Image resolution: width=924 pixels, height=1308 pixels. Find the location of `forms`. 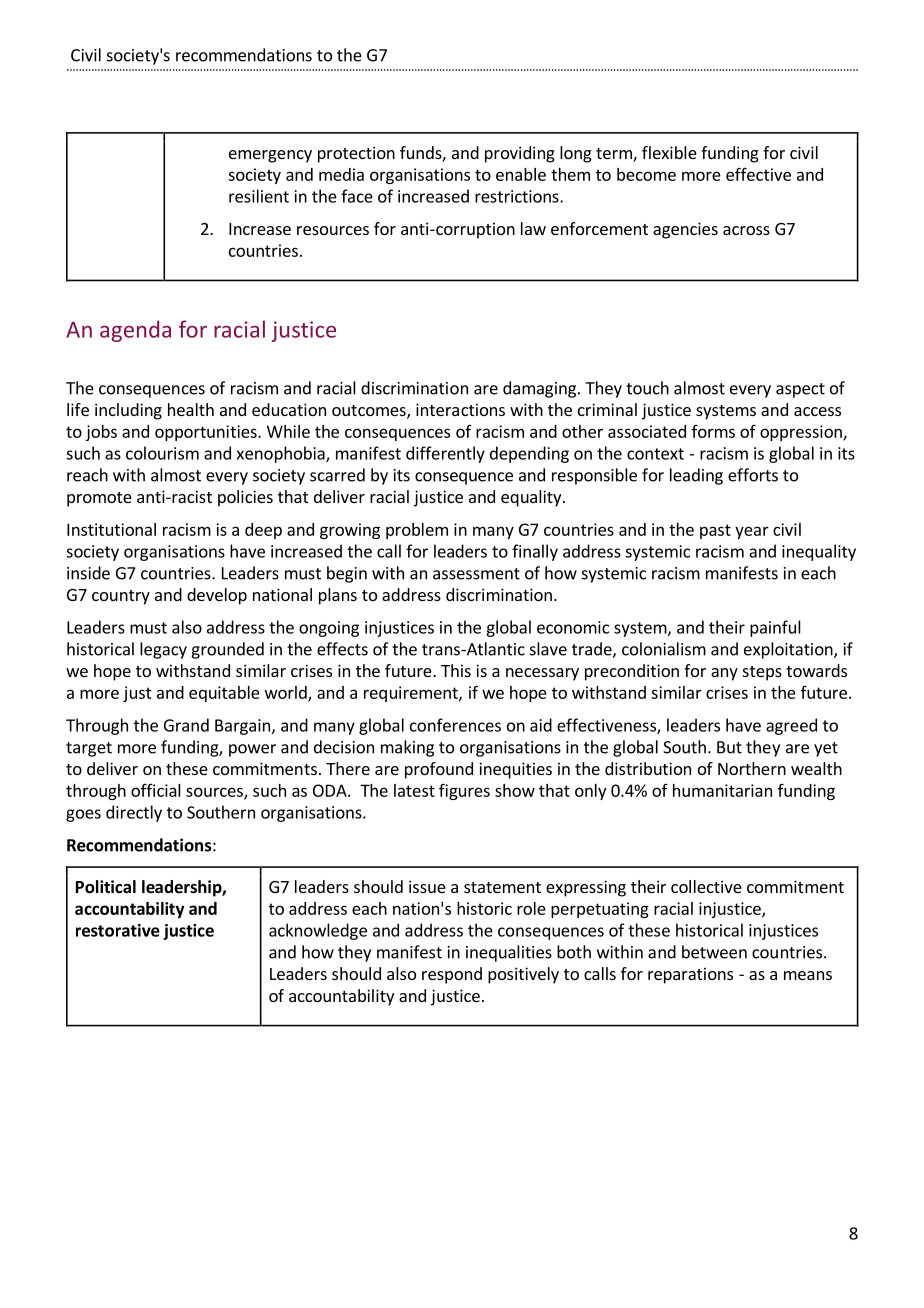

forms is located at coordinates (713, 431).
